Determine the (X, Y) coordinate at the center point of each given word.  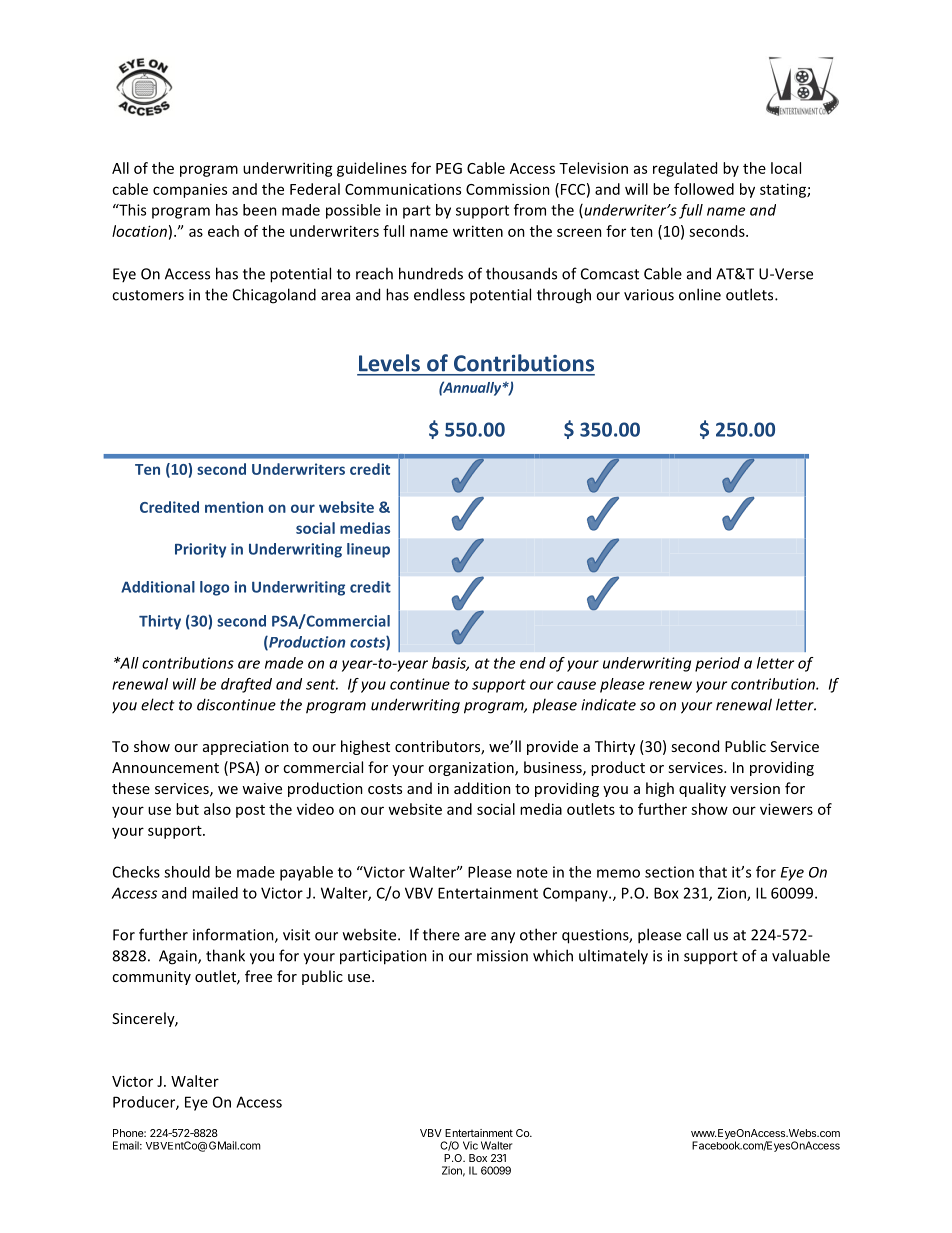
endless (439, 294)
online (700, 294)
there (441, 934)
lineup (368, 550)
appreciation (246, 748)
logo (214, 588)
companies (190, 190)
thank (225, 955)
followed (704, 189)
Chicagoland (274, 296)
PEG (449, 168)
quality (702, 789)
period (717, 664)
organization (472, 769)
